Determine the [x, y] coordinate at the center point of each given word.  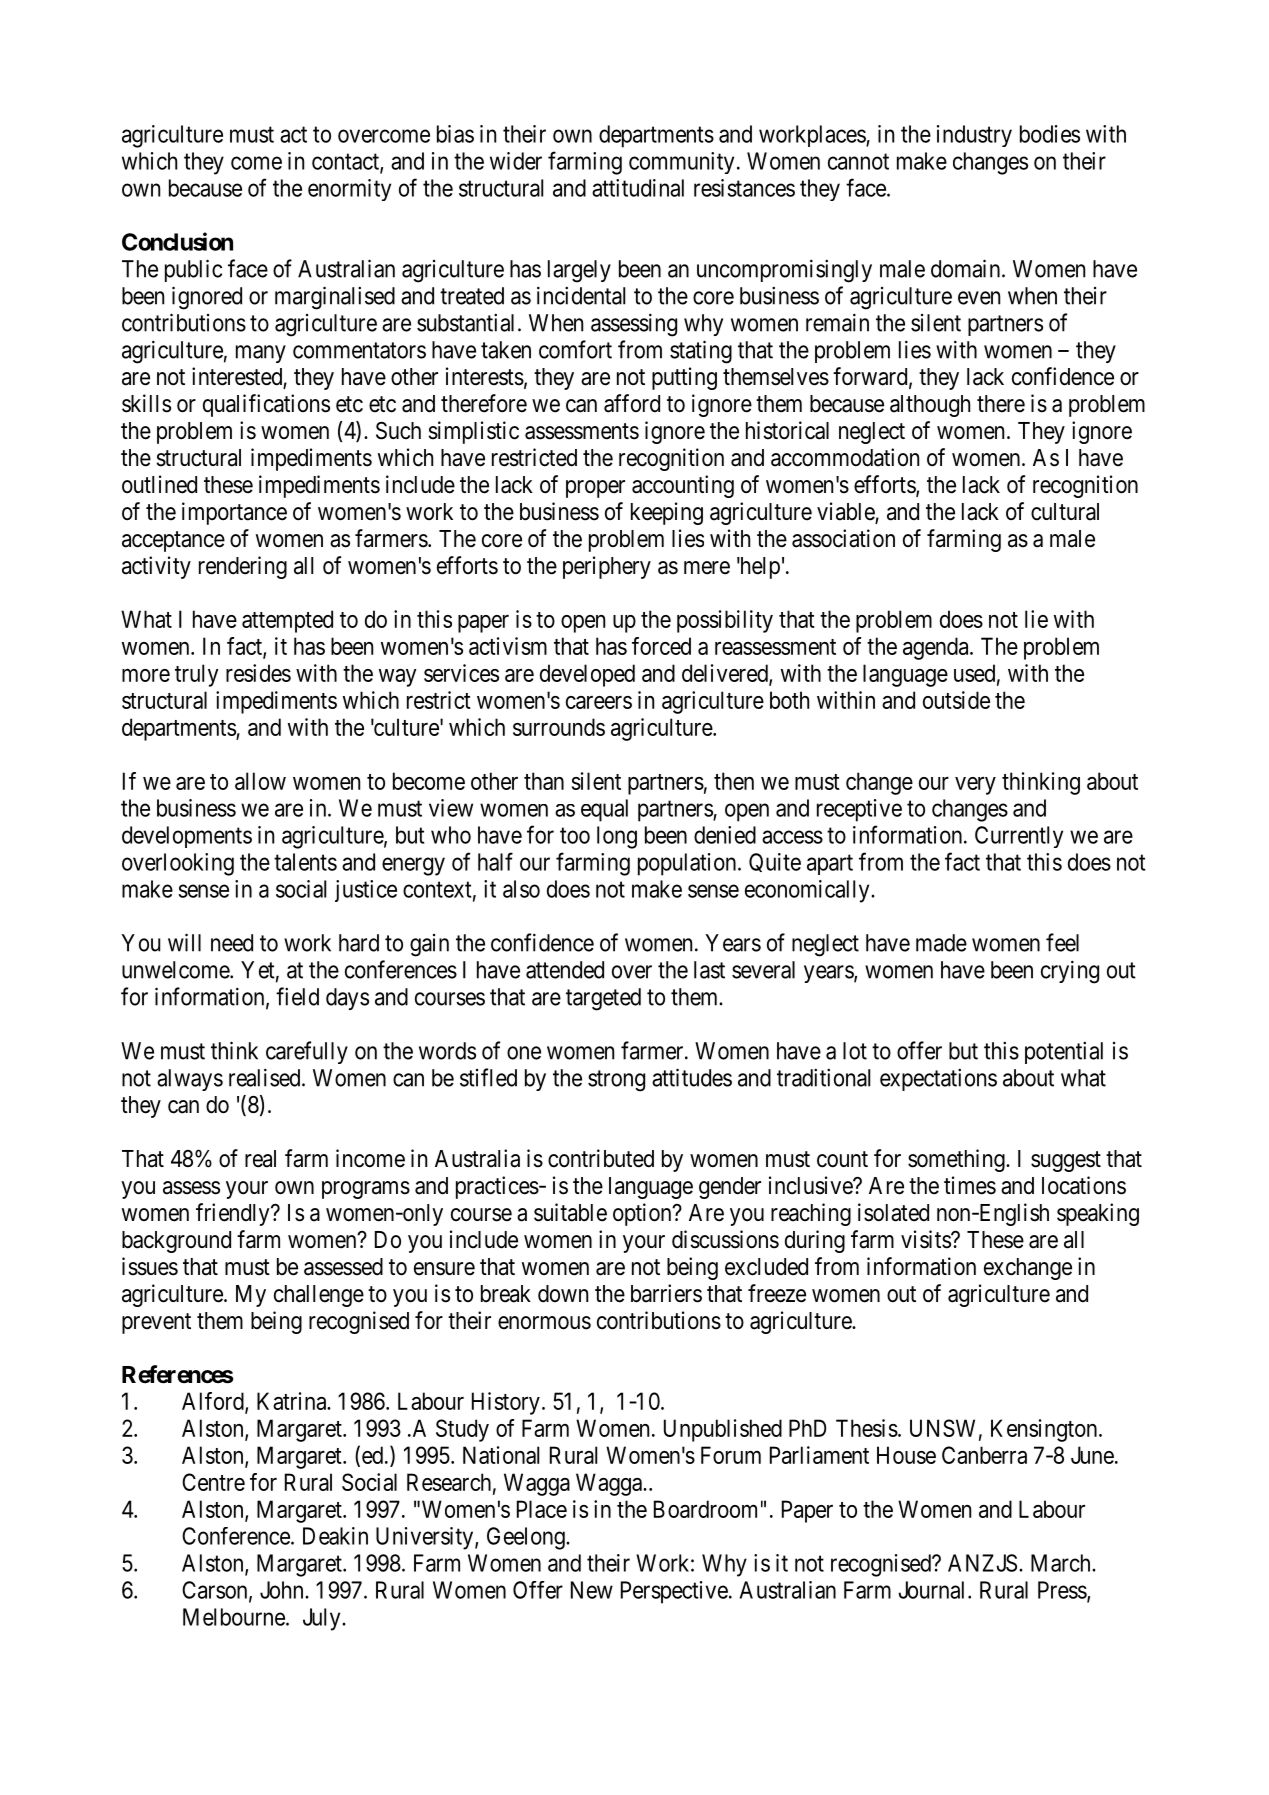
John [283, 1590]
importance [234, 513]
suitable [570, 1212]
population [687, 864]
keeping [667, 513]
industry [974, 136]
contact [346, 162]
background [176, 1242]
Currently [1019, 837]
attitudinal [638, 188]
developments [187, 837]
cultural [1065, 512]
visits [926, 1239]
